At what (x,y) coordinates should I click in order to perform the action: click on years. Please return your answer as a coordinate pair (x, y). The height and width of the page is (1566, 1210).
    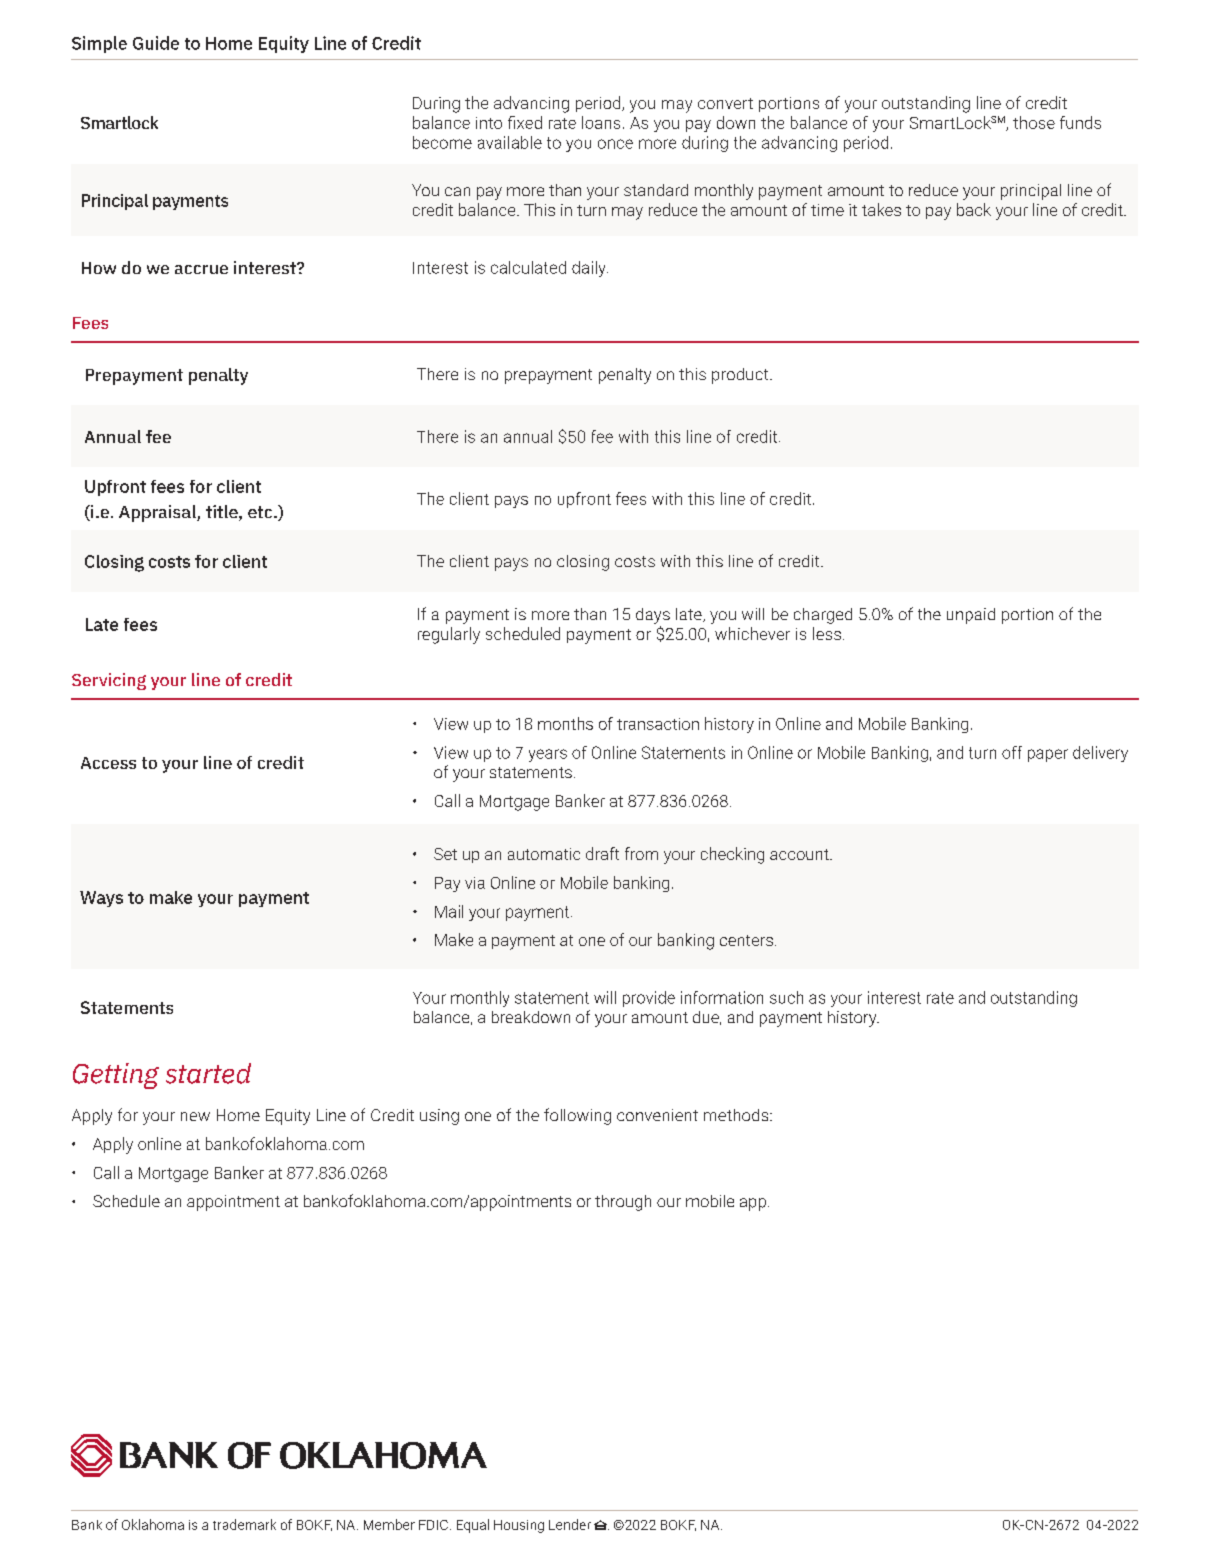
    Looking at the image, I should click on (548, 755).
